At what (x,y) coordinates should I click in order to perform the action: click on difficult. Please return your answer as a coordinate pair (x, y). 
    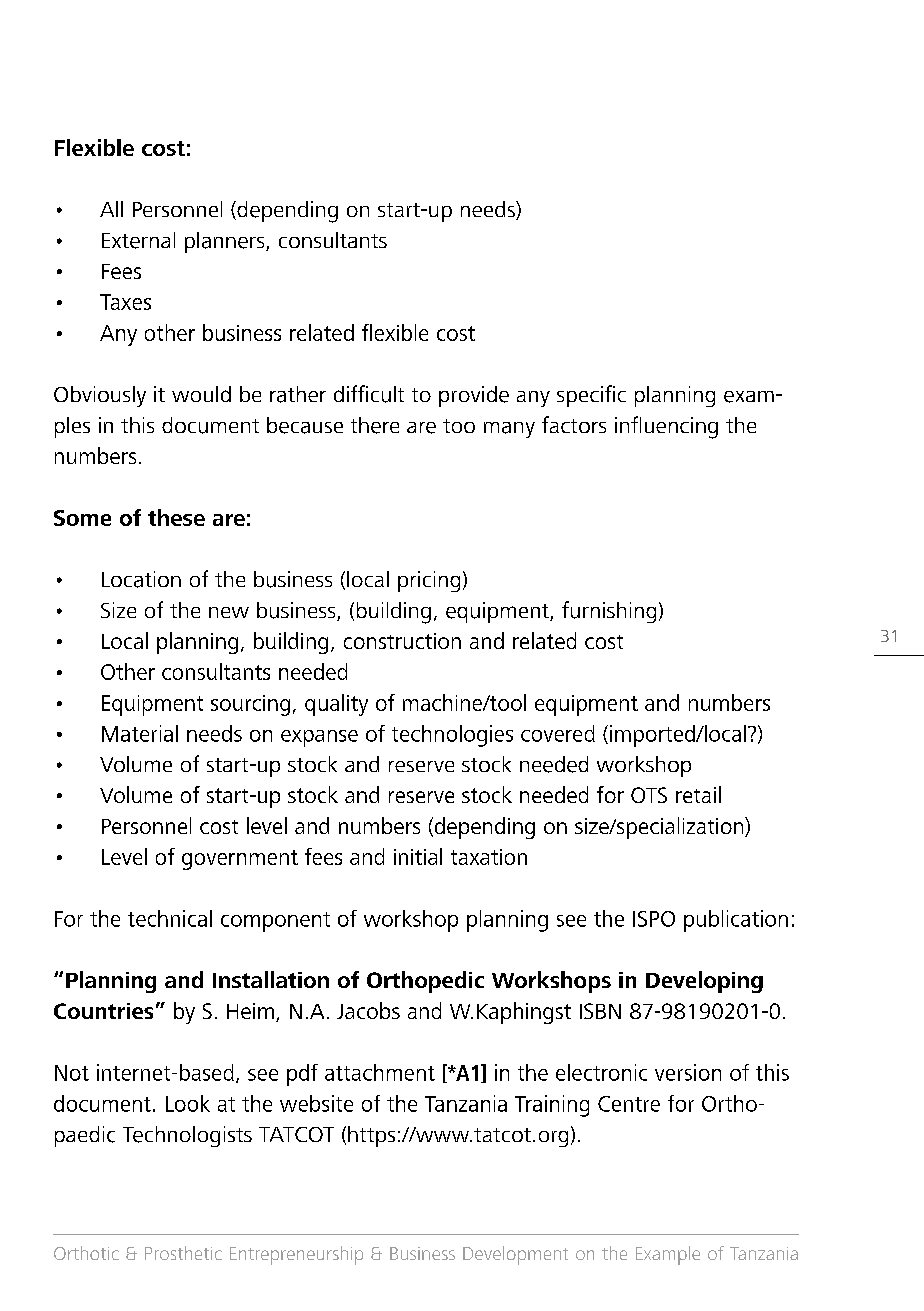
    Looking at the image, I should click on (369, 394).
